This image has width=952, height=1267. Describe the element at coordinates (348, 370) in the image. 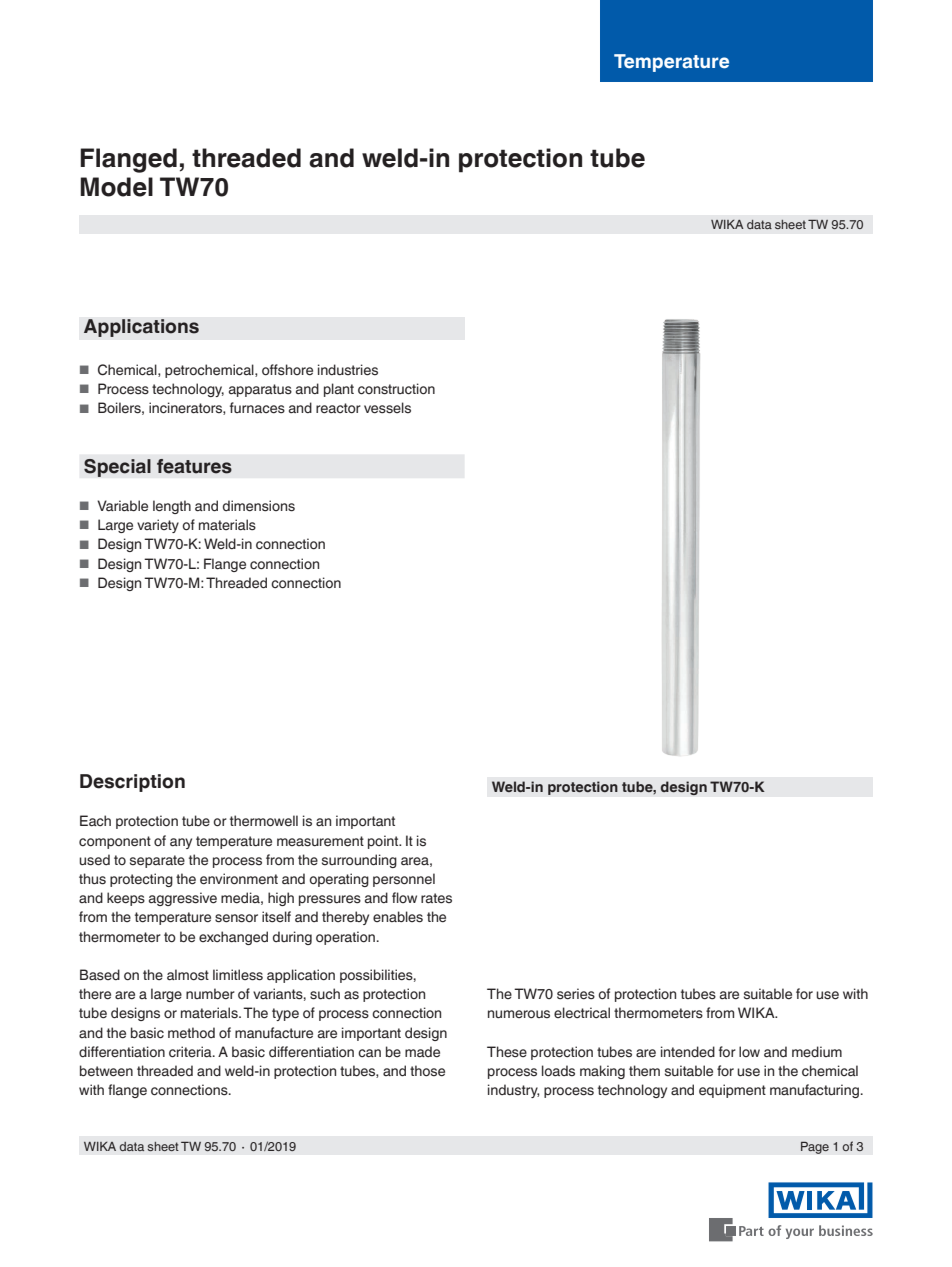

I see `industries` at that location.
